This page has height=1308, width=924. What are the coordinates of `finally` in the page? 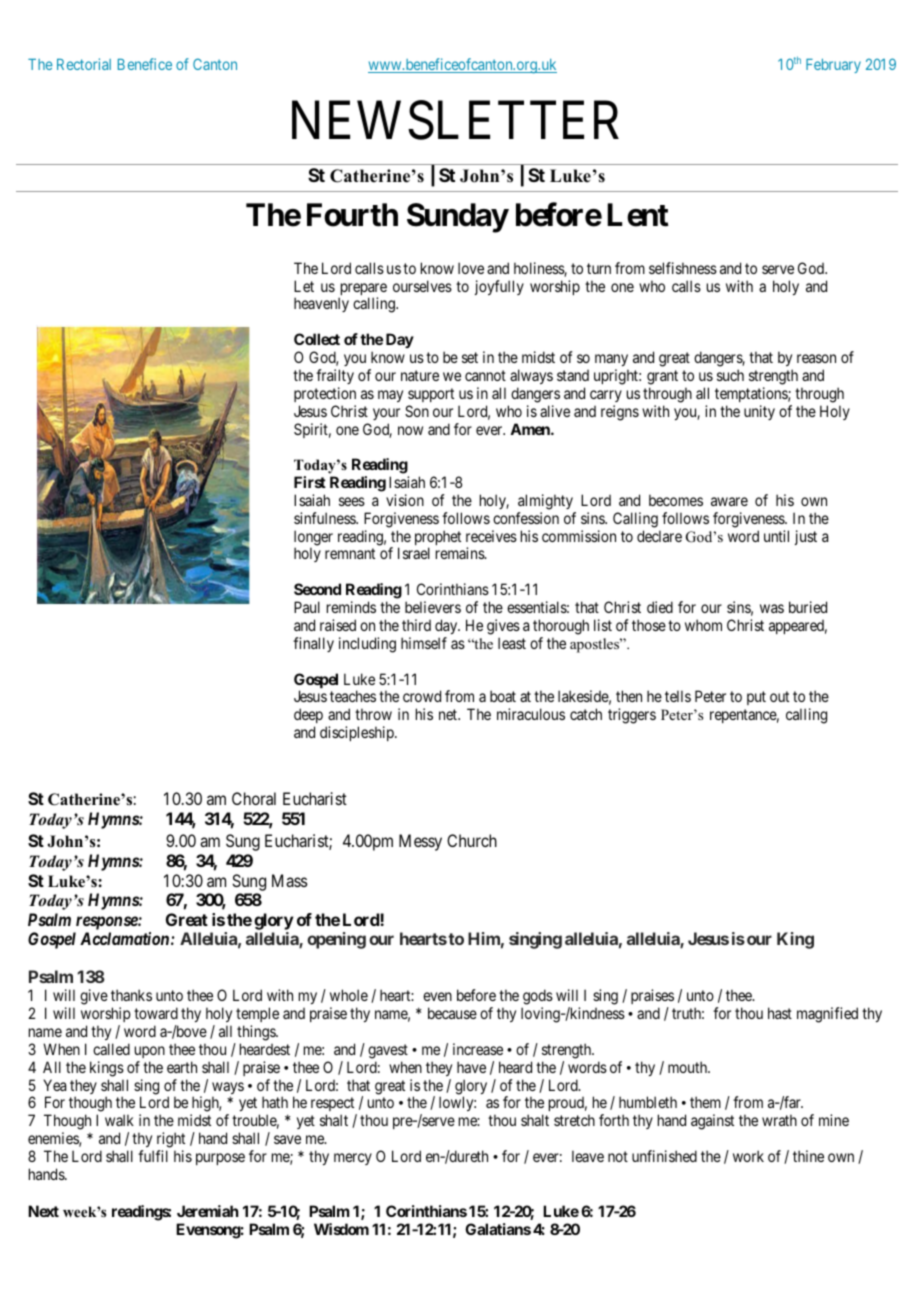 It's located at (313, 644).
